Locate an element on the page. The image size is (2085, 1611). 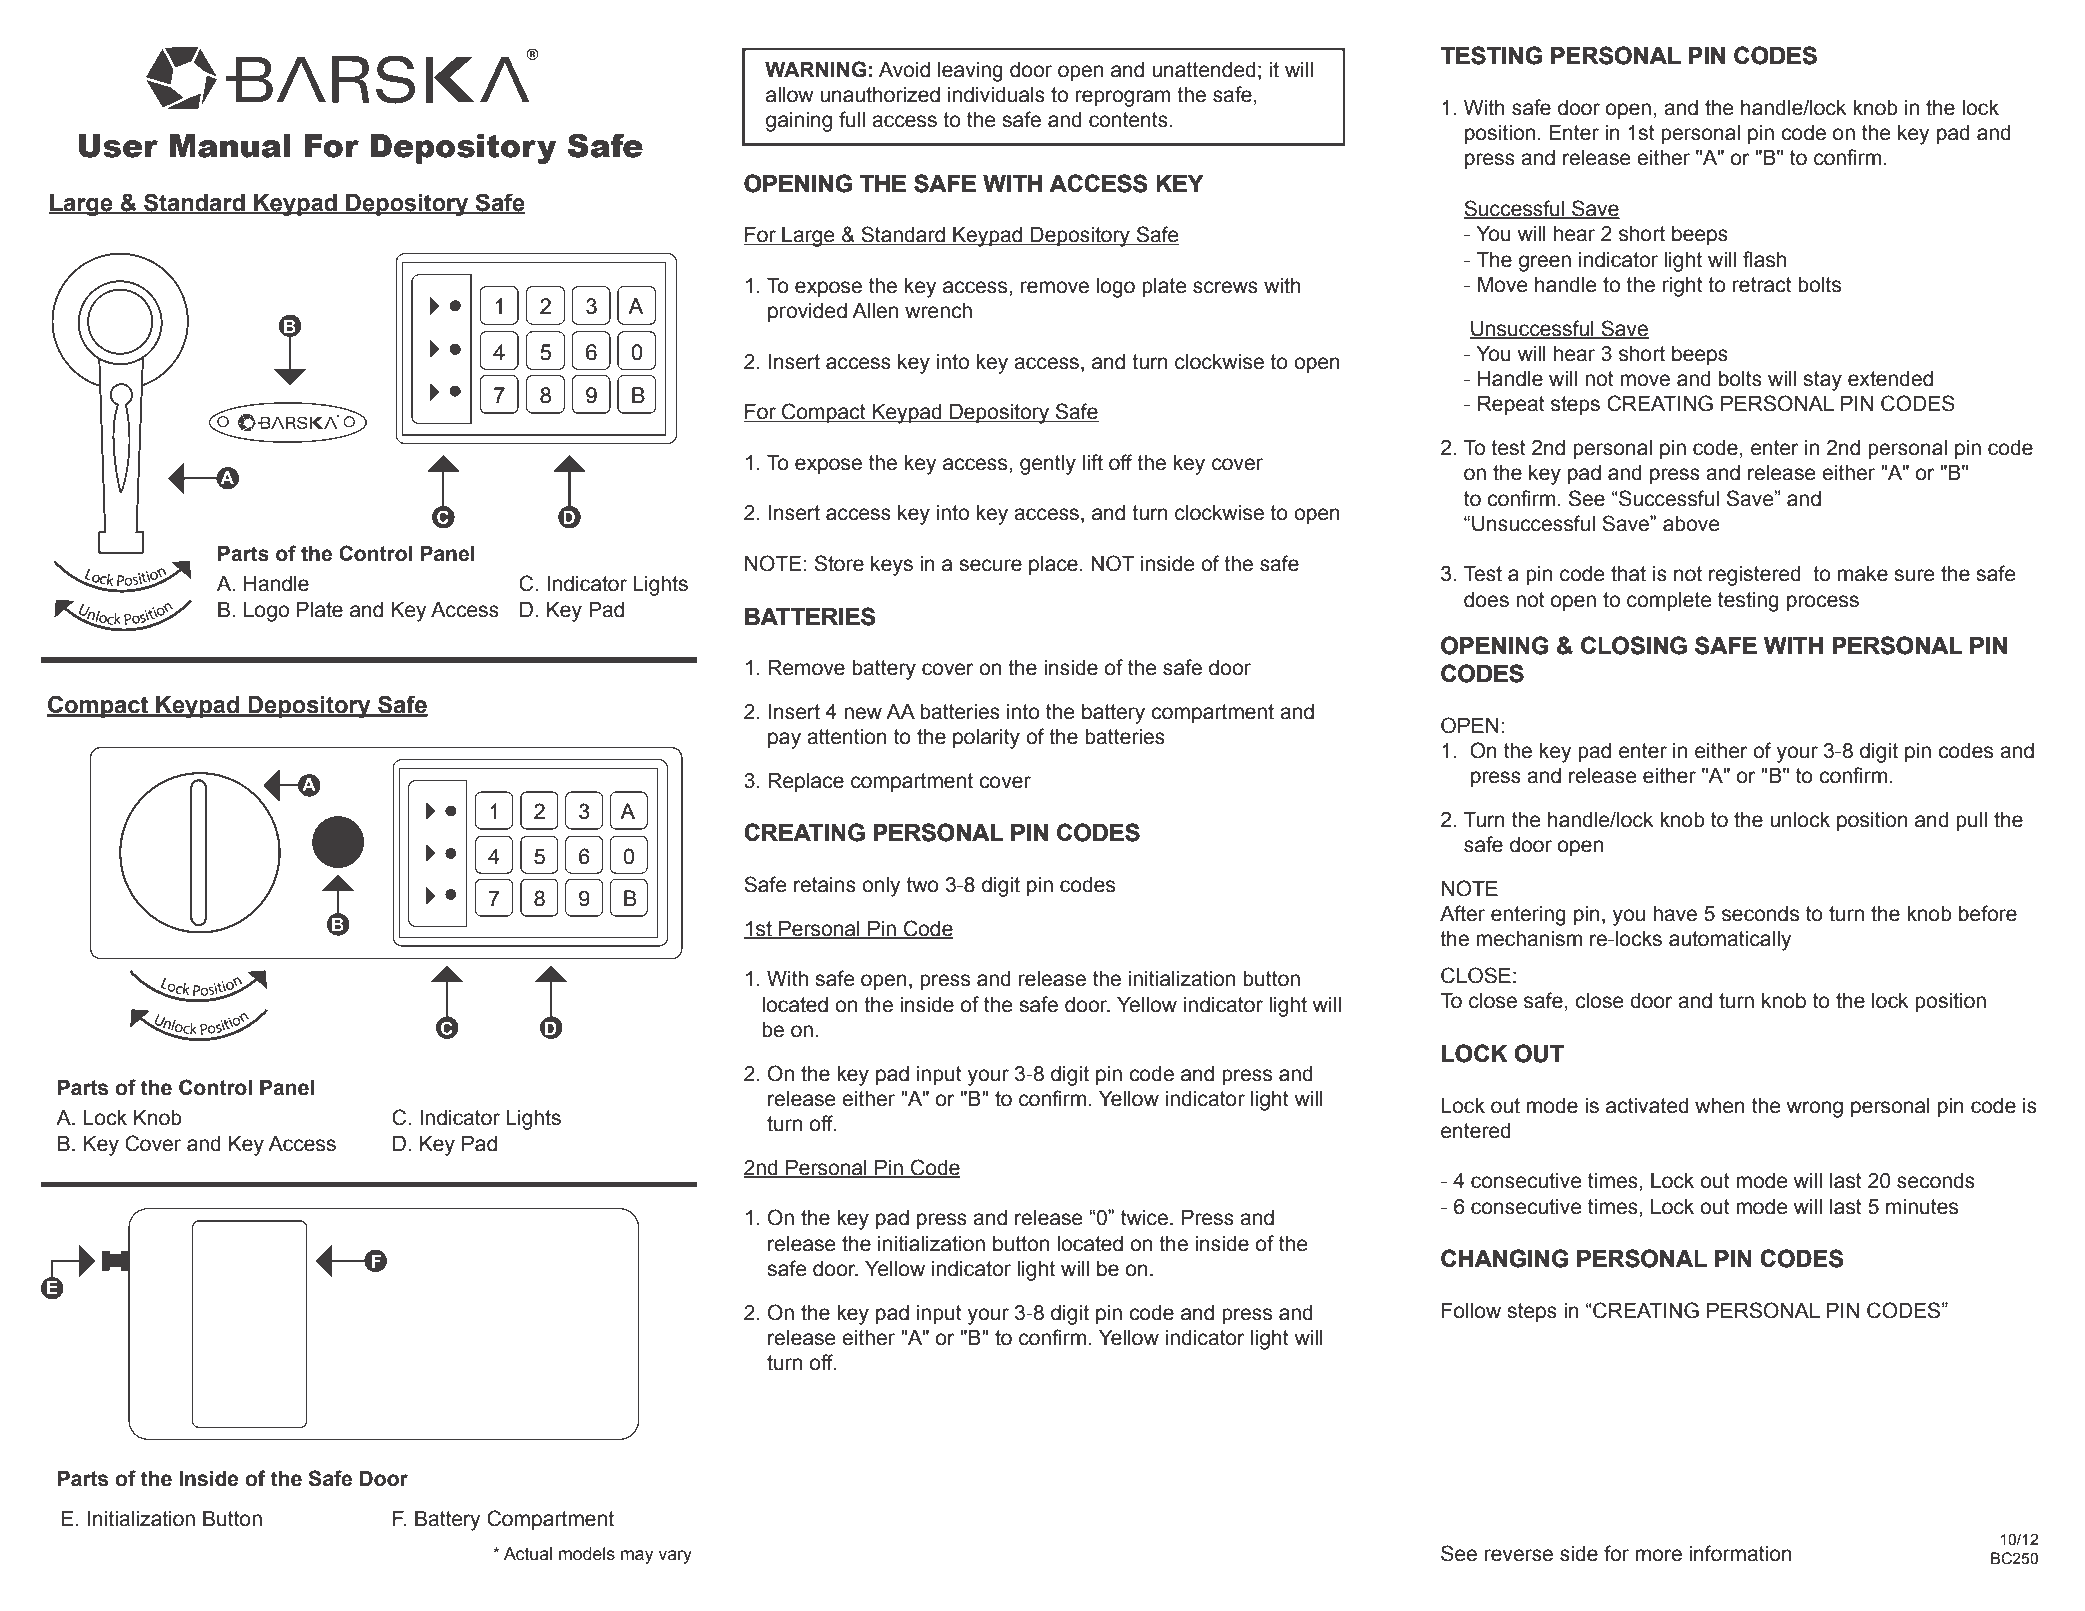
flash is located at coordinates (1764, 259).
